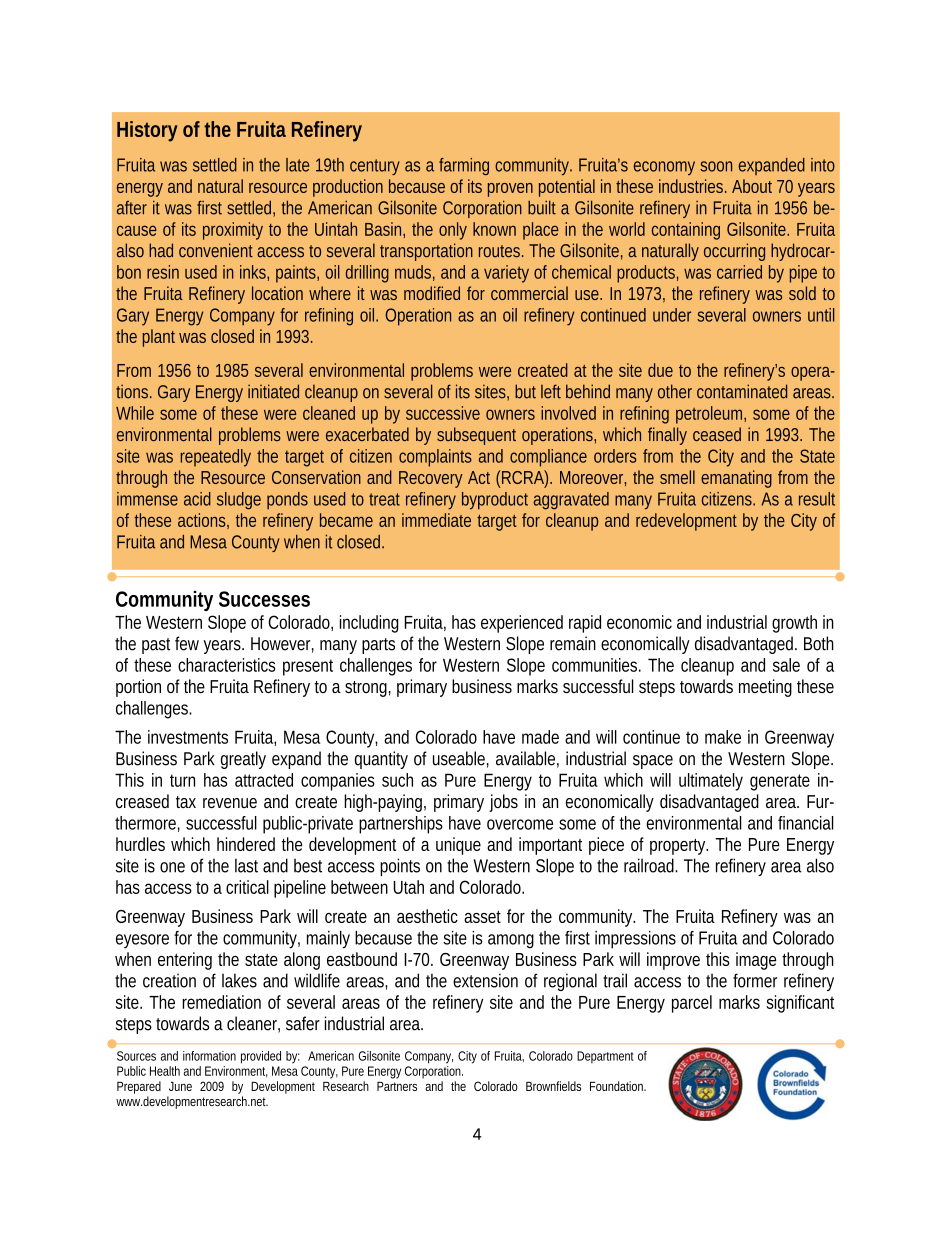  I want to click on make, so click(723, 737).
